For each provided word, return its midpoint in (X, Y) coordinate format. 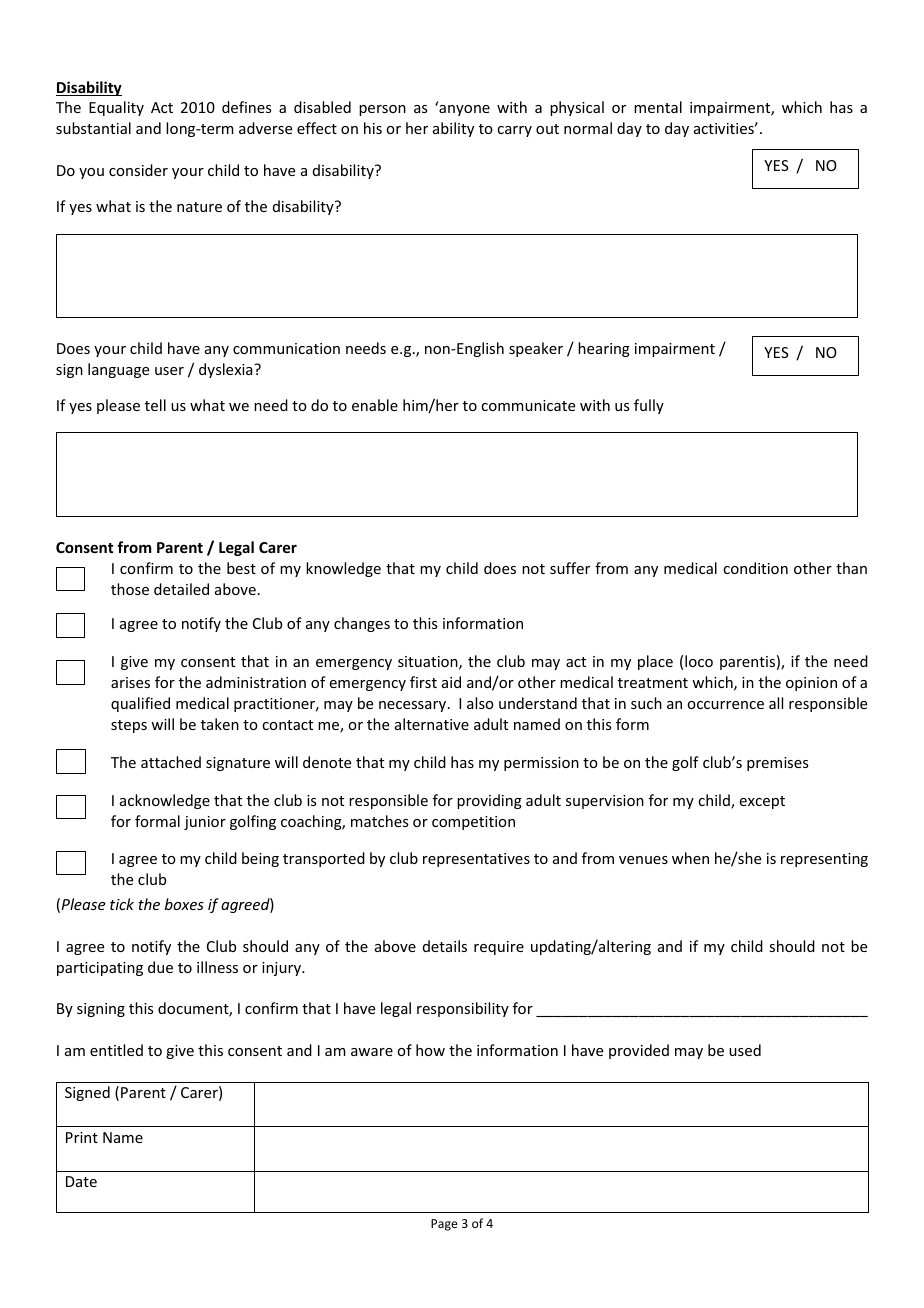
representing (824, 860)
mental (658, 107)
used (745, 1050)
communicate (528, 405)
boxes (184, 904)
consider (138, 170)
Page (444, 1225)
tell (155, 405)
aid (451, 682)
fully (649, 406)
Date (81, 1181)
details (445, 946)
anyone (463, 109)
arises (130, 682)
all (776, 703)
